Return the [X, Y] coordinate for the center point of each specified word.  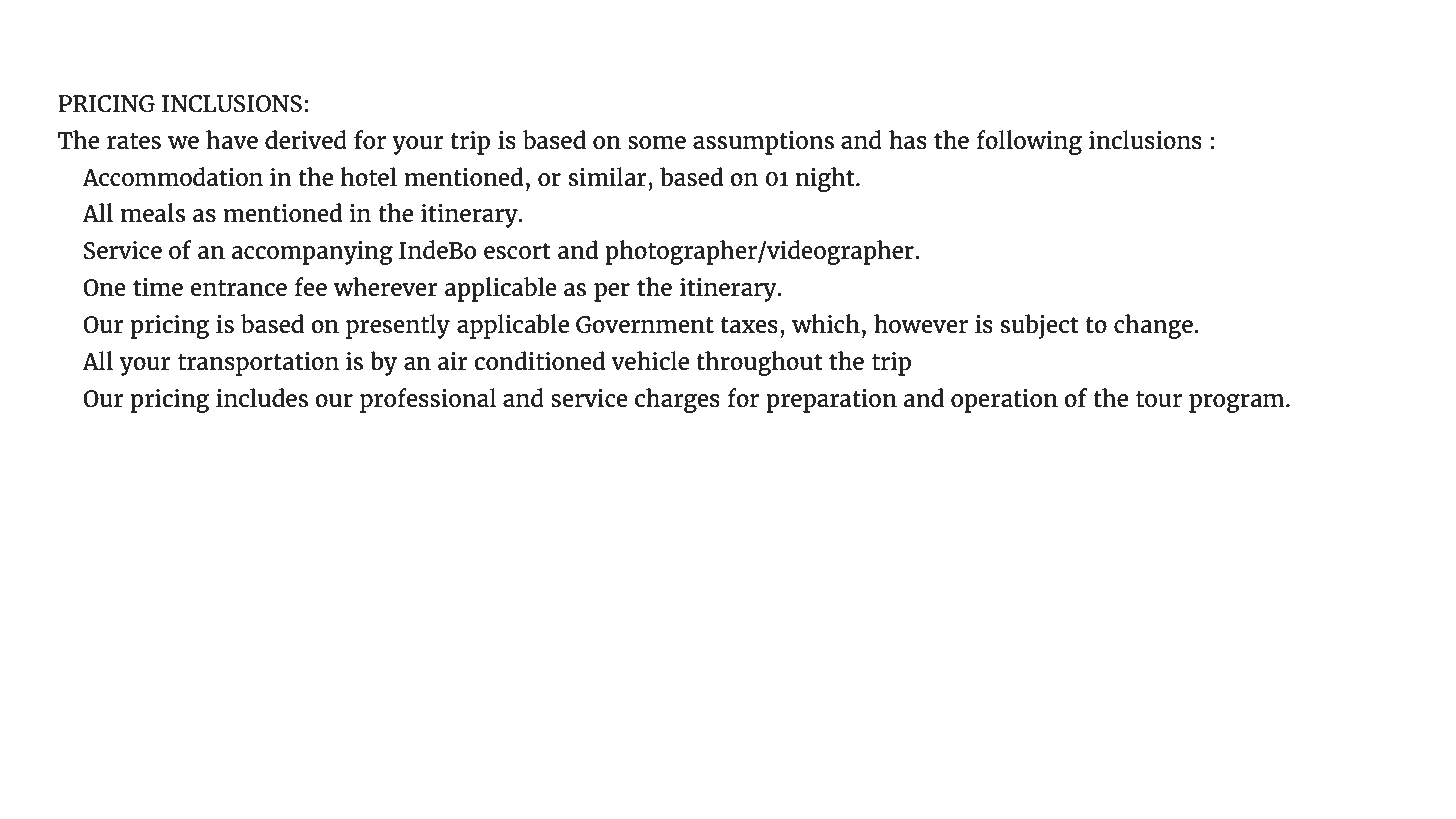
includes [262, 397]
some [657, 142]
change [1153, 326]
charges [677, 400]
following [1029, 142]
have [232, 139]
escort [517, 251]
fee [310, 286]
